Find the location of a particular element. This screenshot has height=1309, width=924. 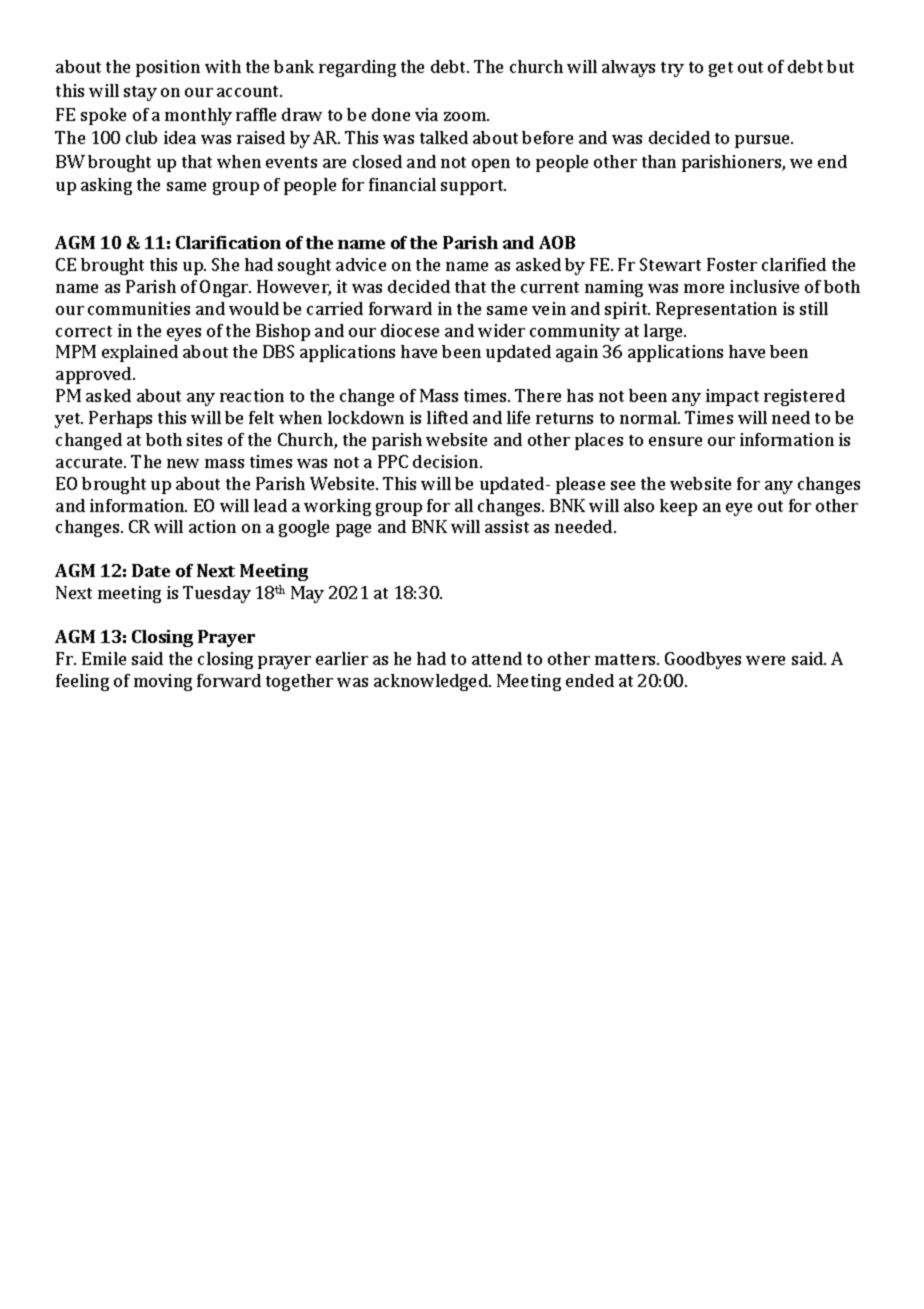

were is located at coordinates (765, 660).
